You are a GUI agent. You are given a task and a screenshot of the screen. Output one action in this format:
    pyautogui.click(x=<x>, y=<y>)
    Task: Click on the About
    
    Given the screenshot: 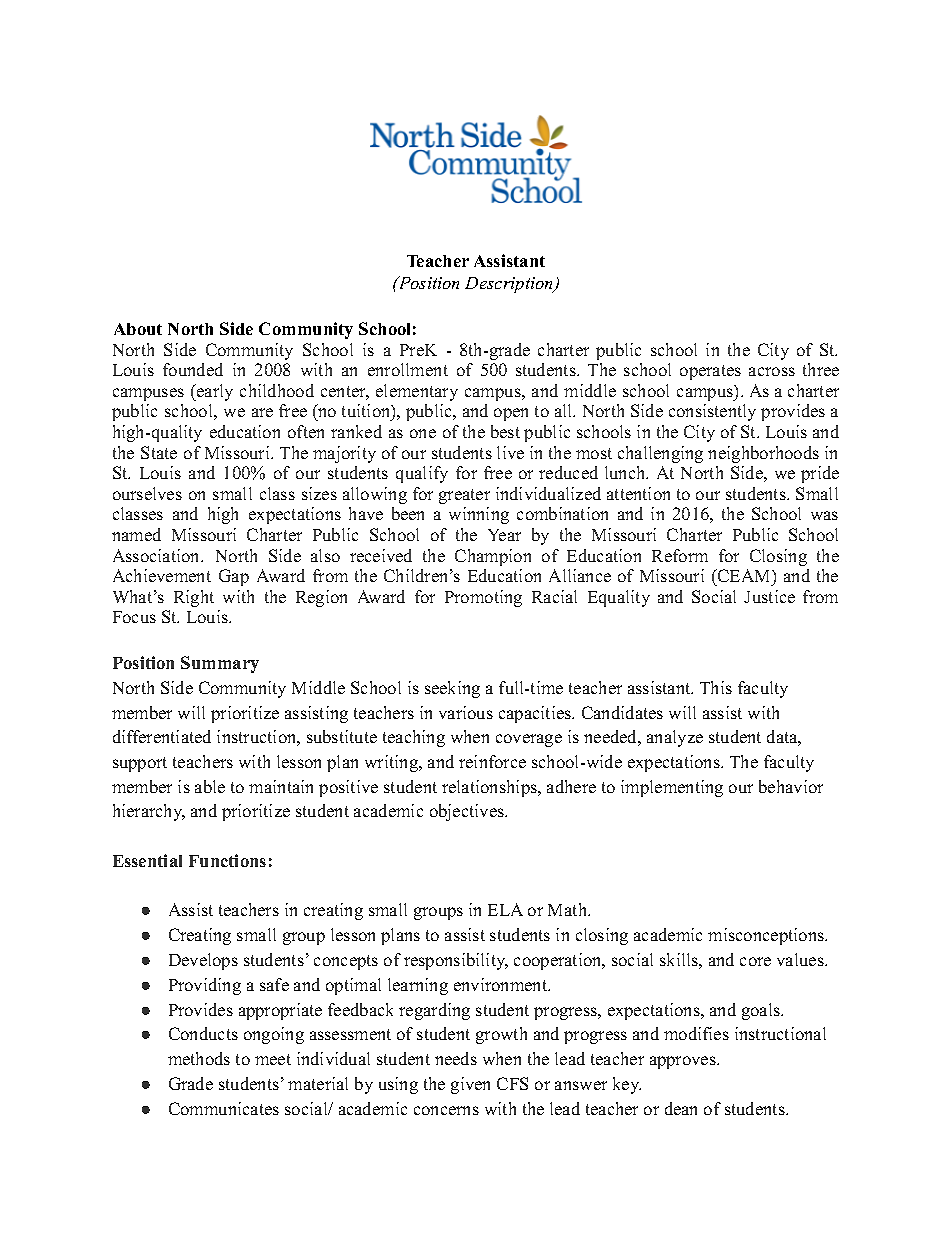 What is the action you would take?
    pyautogui.click(x=138, y=329)
